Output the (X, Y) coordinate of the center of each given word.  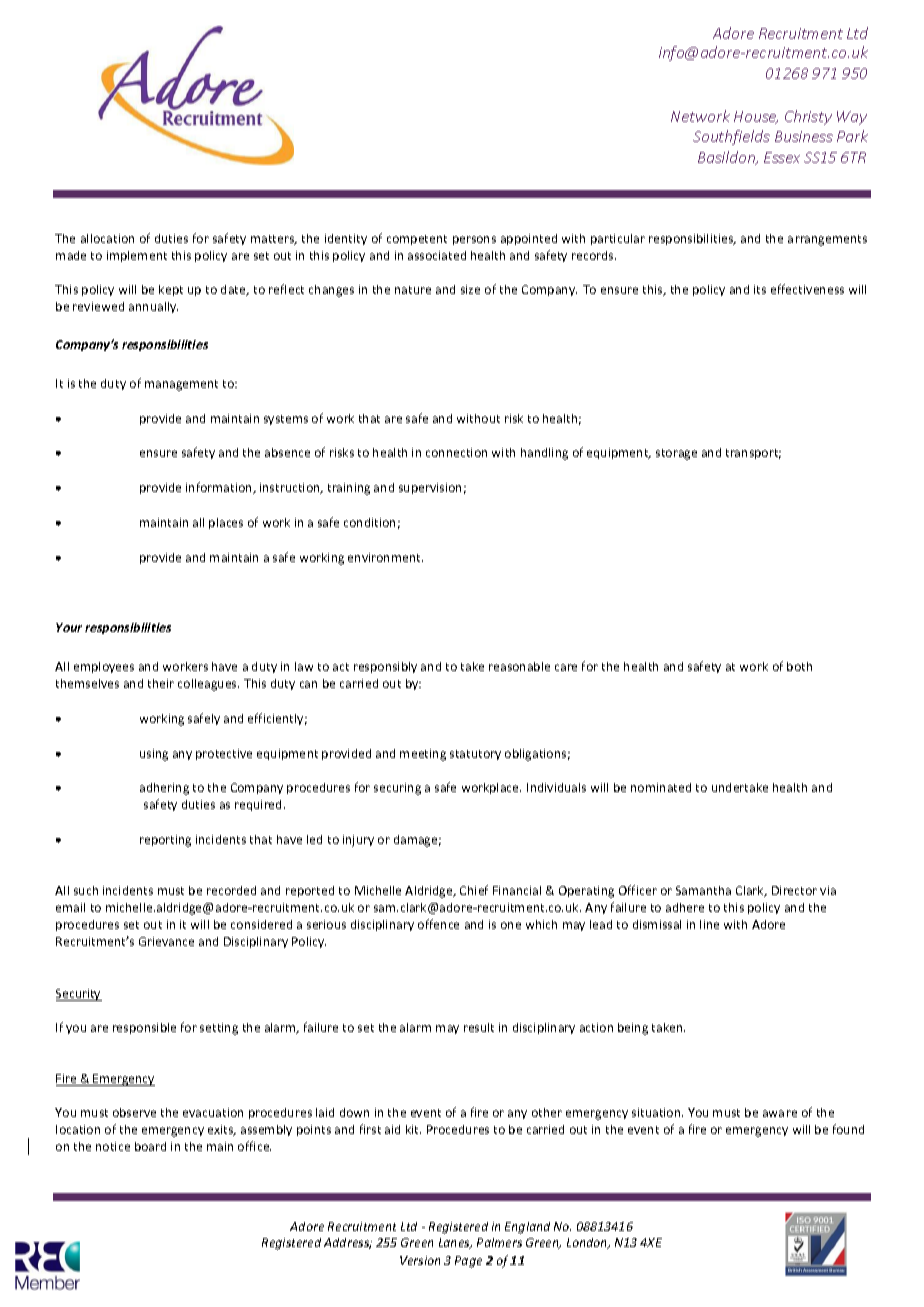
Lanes (455, 1243)
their (161, 683)
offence (438, 924)
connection (456, 452)
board (150, 1146)
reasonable (519, 666)
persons (474, 240)
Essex (782, 157)
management (181, 385)
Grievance (166, 941)
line (709, 924)
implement (137, 256)
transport (753, 454)
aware (780, 1113)
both (799, 666)
